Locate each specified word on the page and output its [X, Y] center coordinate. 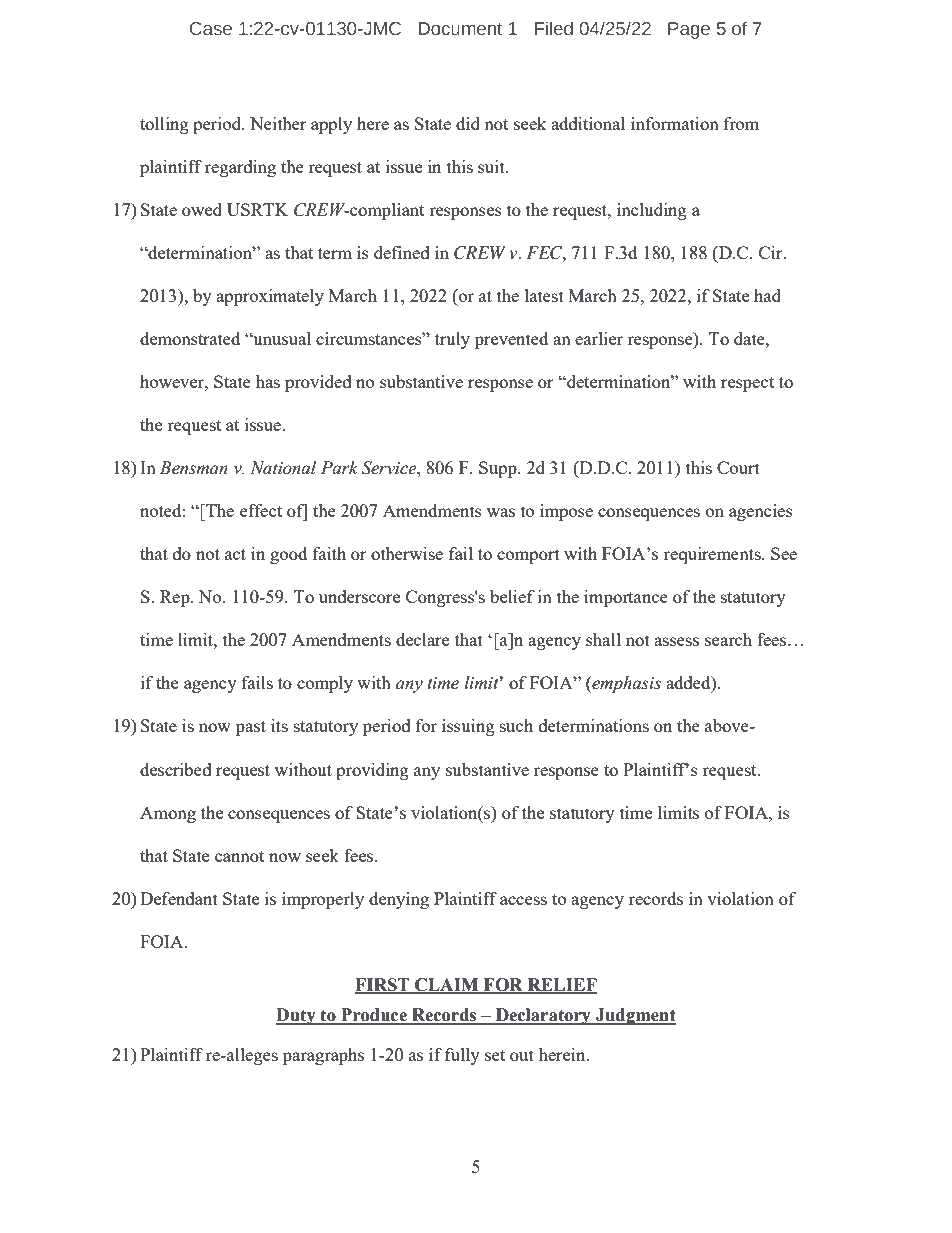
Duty [297, 1016]
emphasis [625, 684]
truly [452, 340]
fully [462, 1056]
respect [747, 384]
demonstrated [190, 338]
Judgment [635, 1016]
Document [460, 29]
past [251, 728]
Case [211, 29]
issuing [468, 727]
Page [689, 30]
